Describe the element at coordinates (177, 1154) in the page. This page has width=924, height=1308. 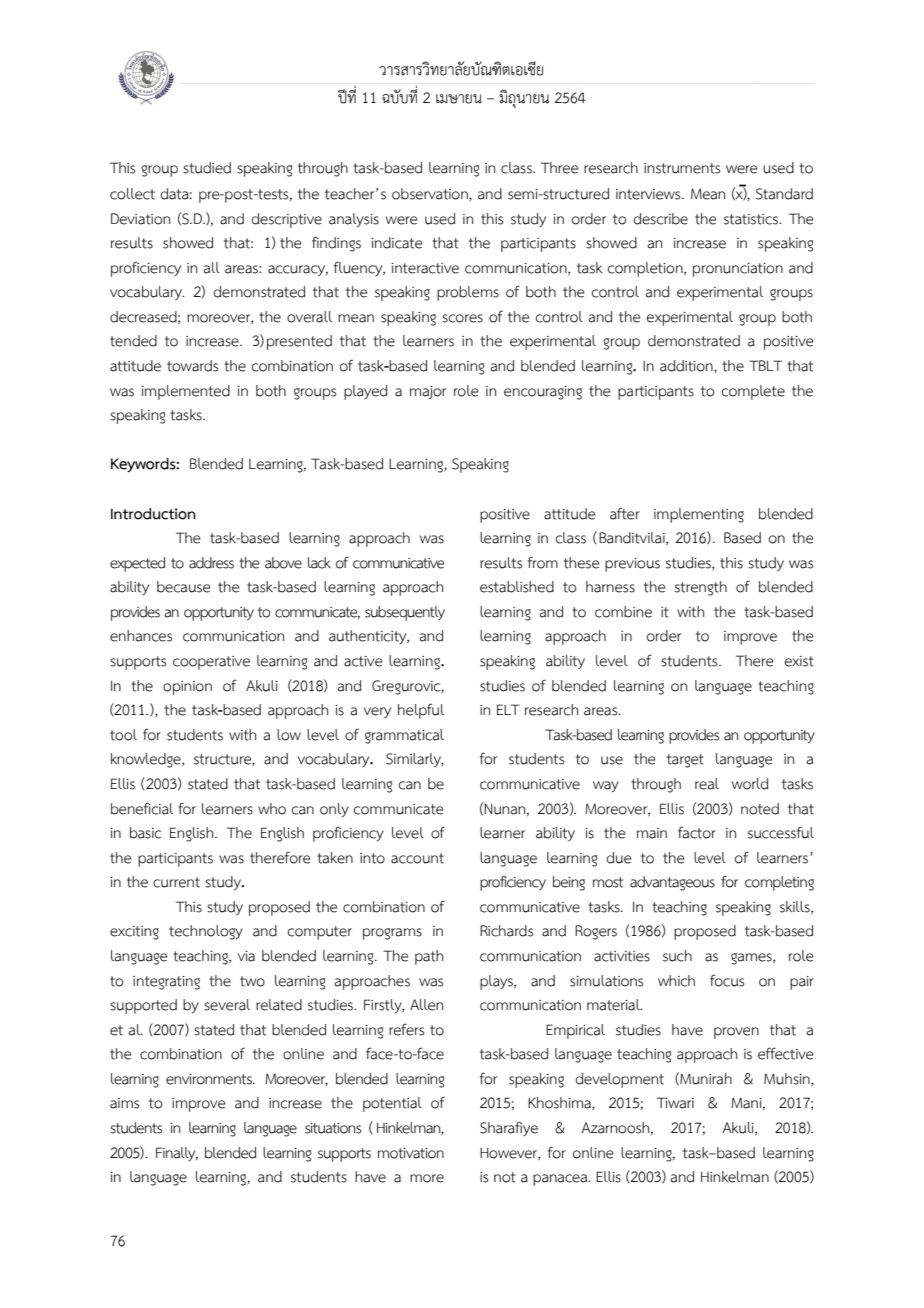
I see `Finally` at that location.
